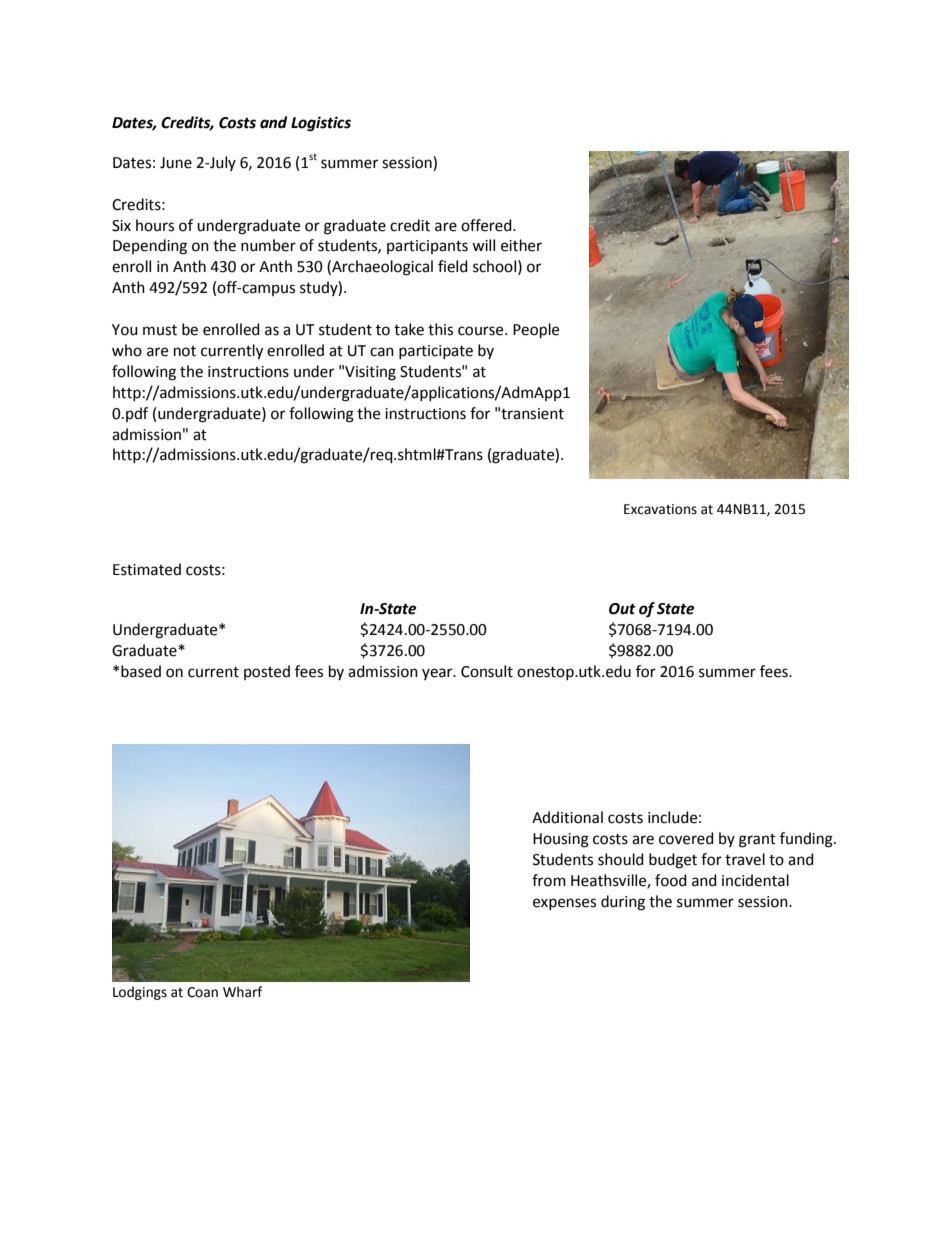  Describe the element at coordinates (436, 352) in the page. I see `participate` at that location.
